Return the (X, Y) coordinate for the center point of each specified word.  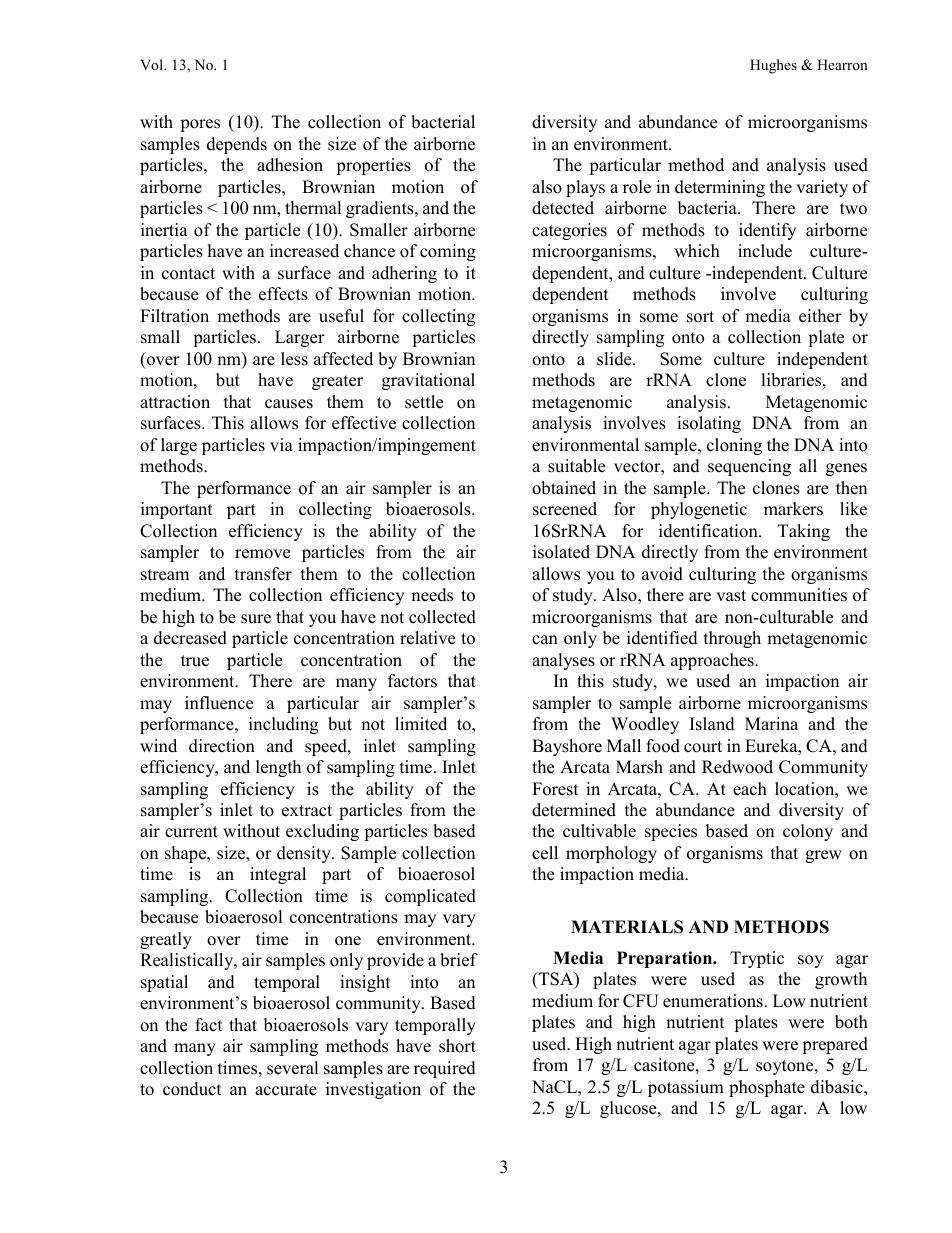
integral (278, 875)
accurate (286, 1090)
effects (283, 294)
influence (219, 703)
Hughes (773, 66)
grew (823, 856)
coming (448, 252)
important (177, 510)
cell (545, 853)
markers (793, 509)
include (765, 251)
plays (585, 188)
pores (200, 125)
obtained (564, 488)
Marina (771, 723)
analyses (563, 661)
